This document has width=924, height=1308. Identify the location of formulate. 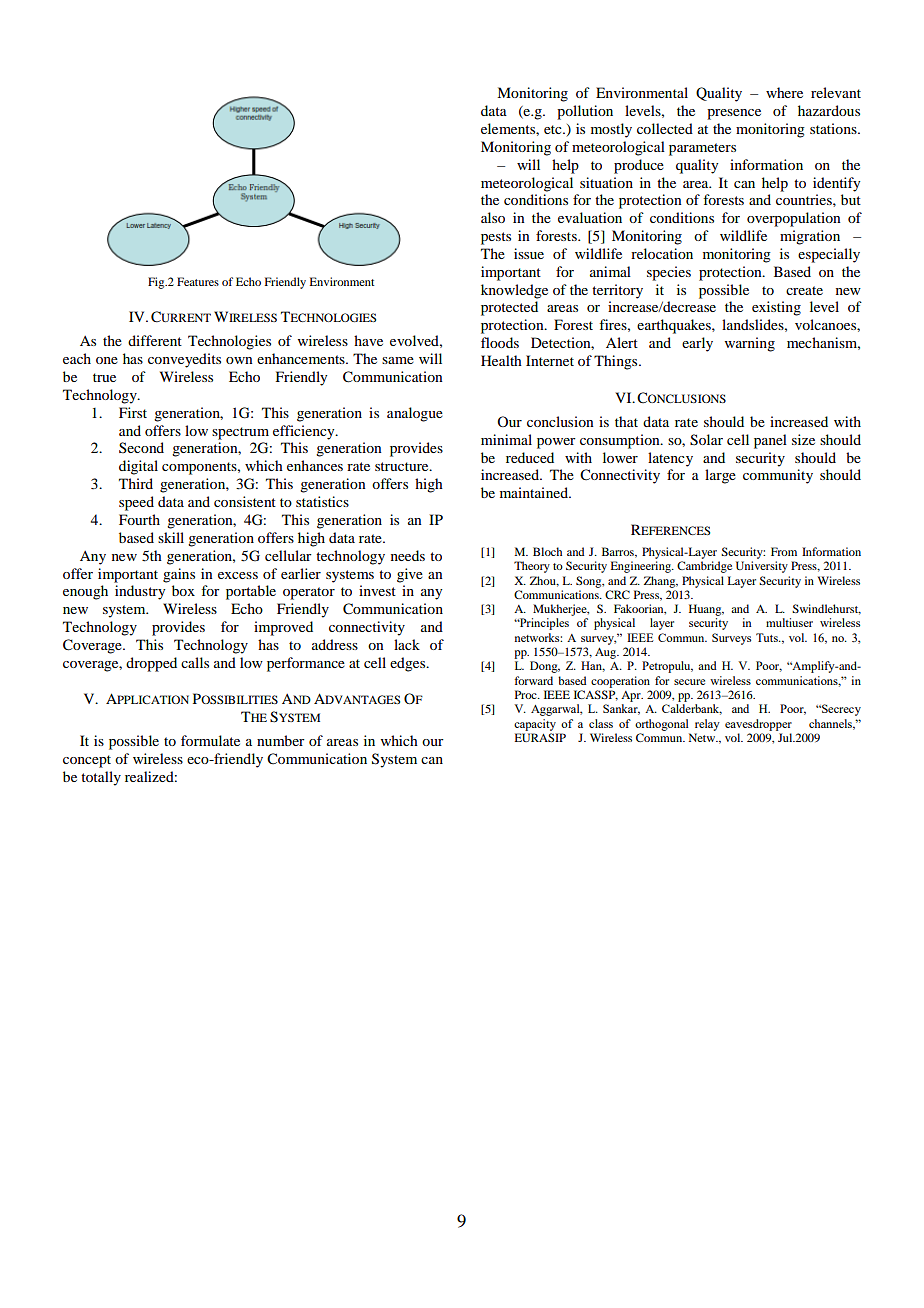
(210, 740).
